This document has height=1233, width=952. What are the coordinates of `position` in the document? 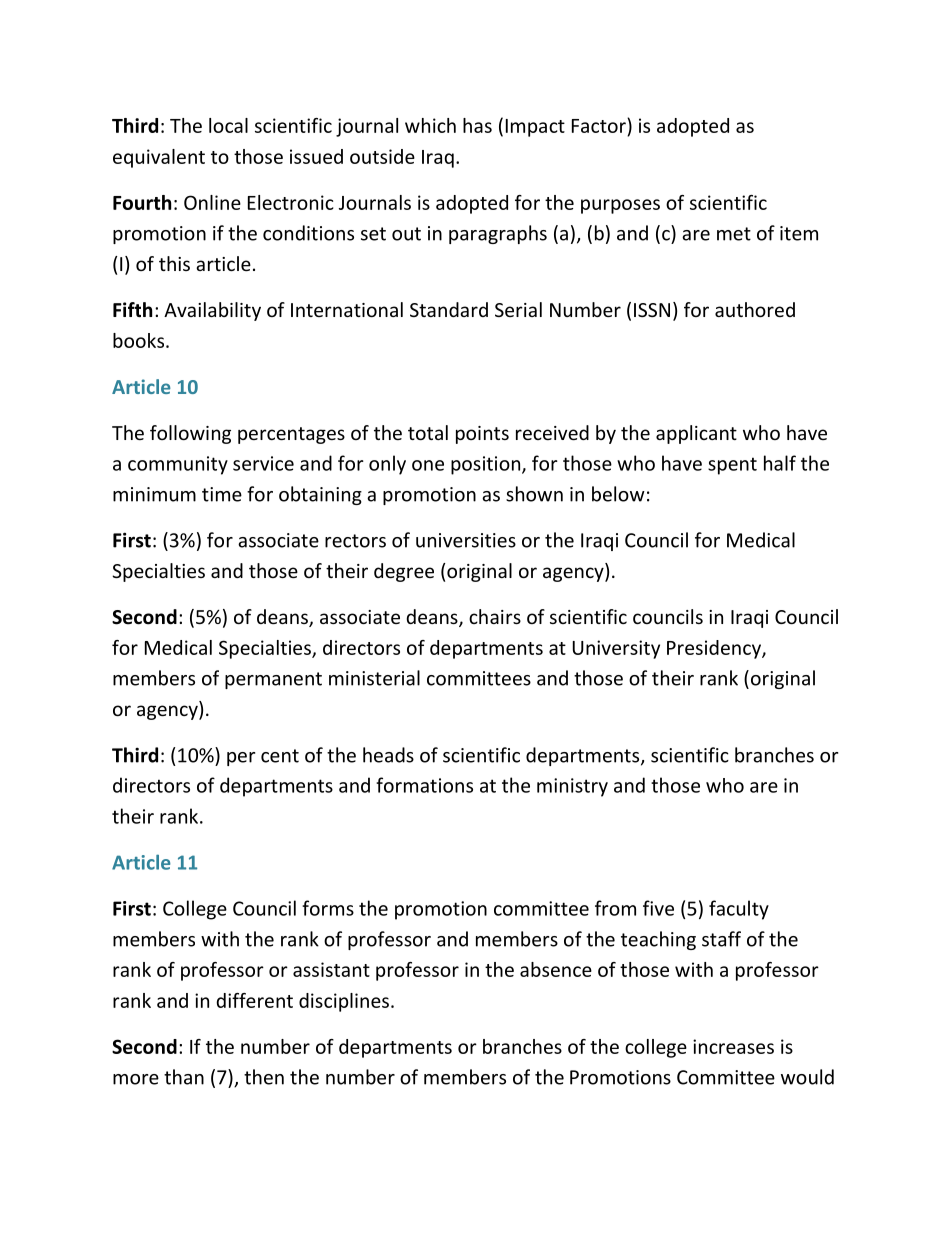 It's located at (487, 465).
